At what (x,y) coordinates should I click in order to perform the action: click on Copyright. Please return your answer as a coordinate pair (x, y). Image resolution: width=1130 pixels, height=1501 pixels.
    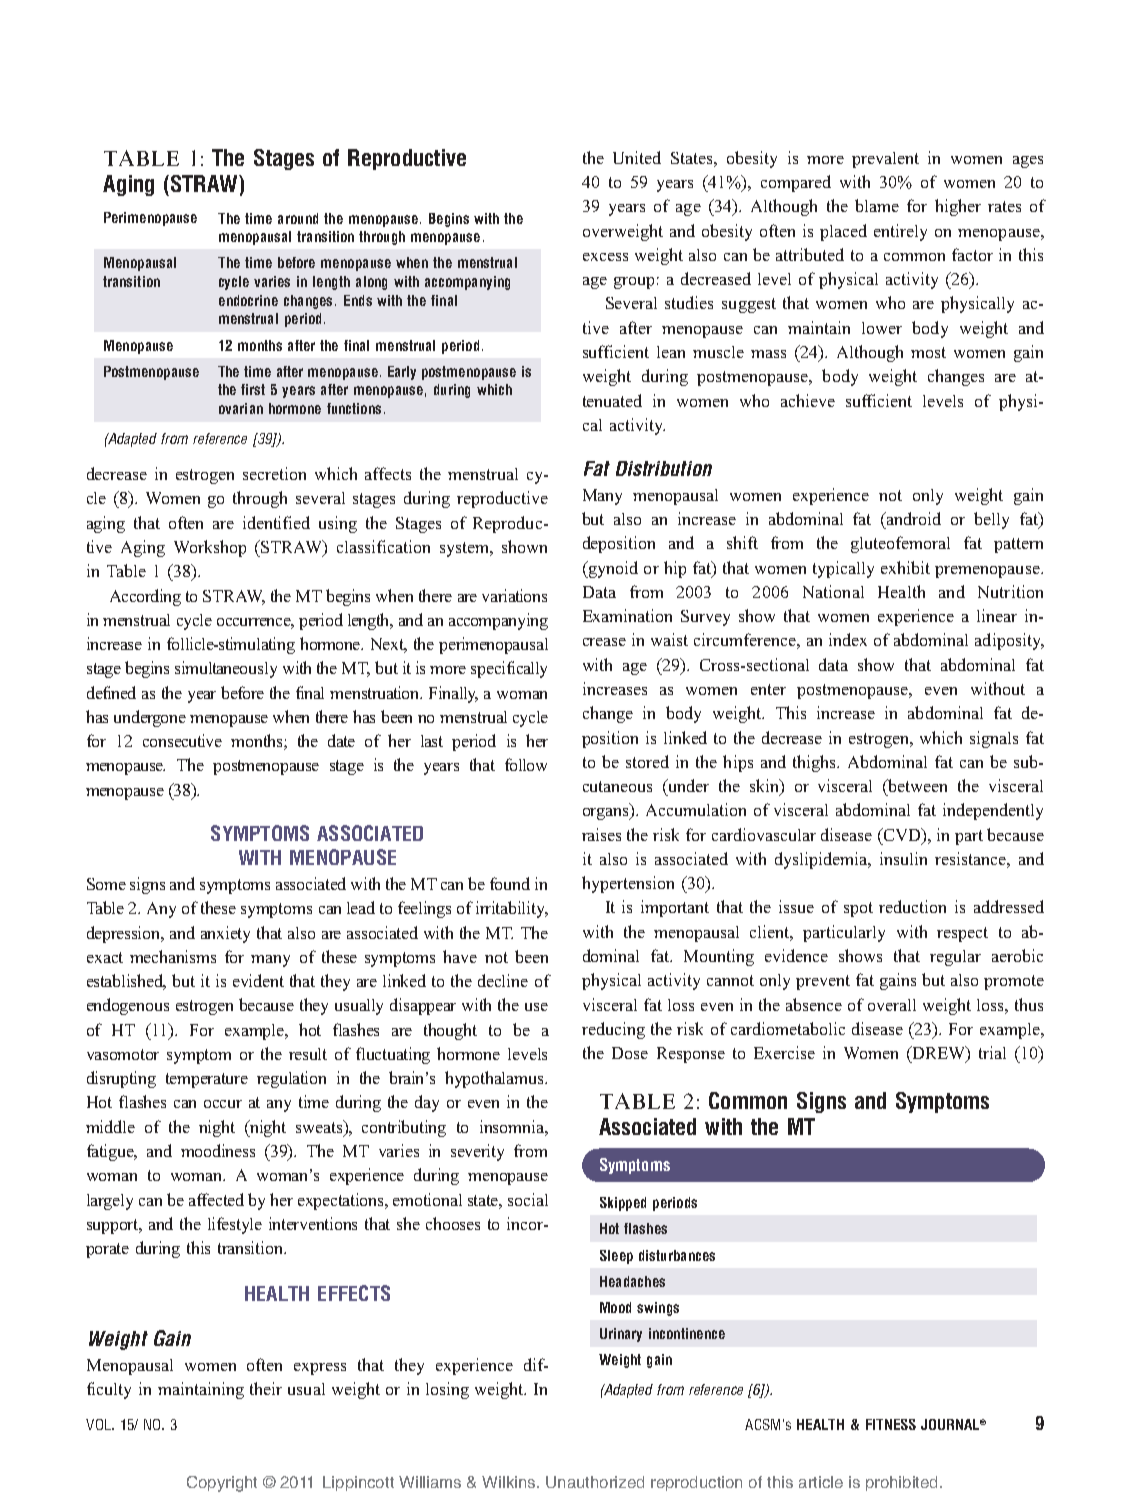
    Looking at the image, I should click on (222, 1484).
